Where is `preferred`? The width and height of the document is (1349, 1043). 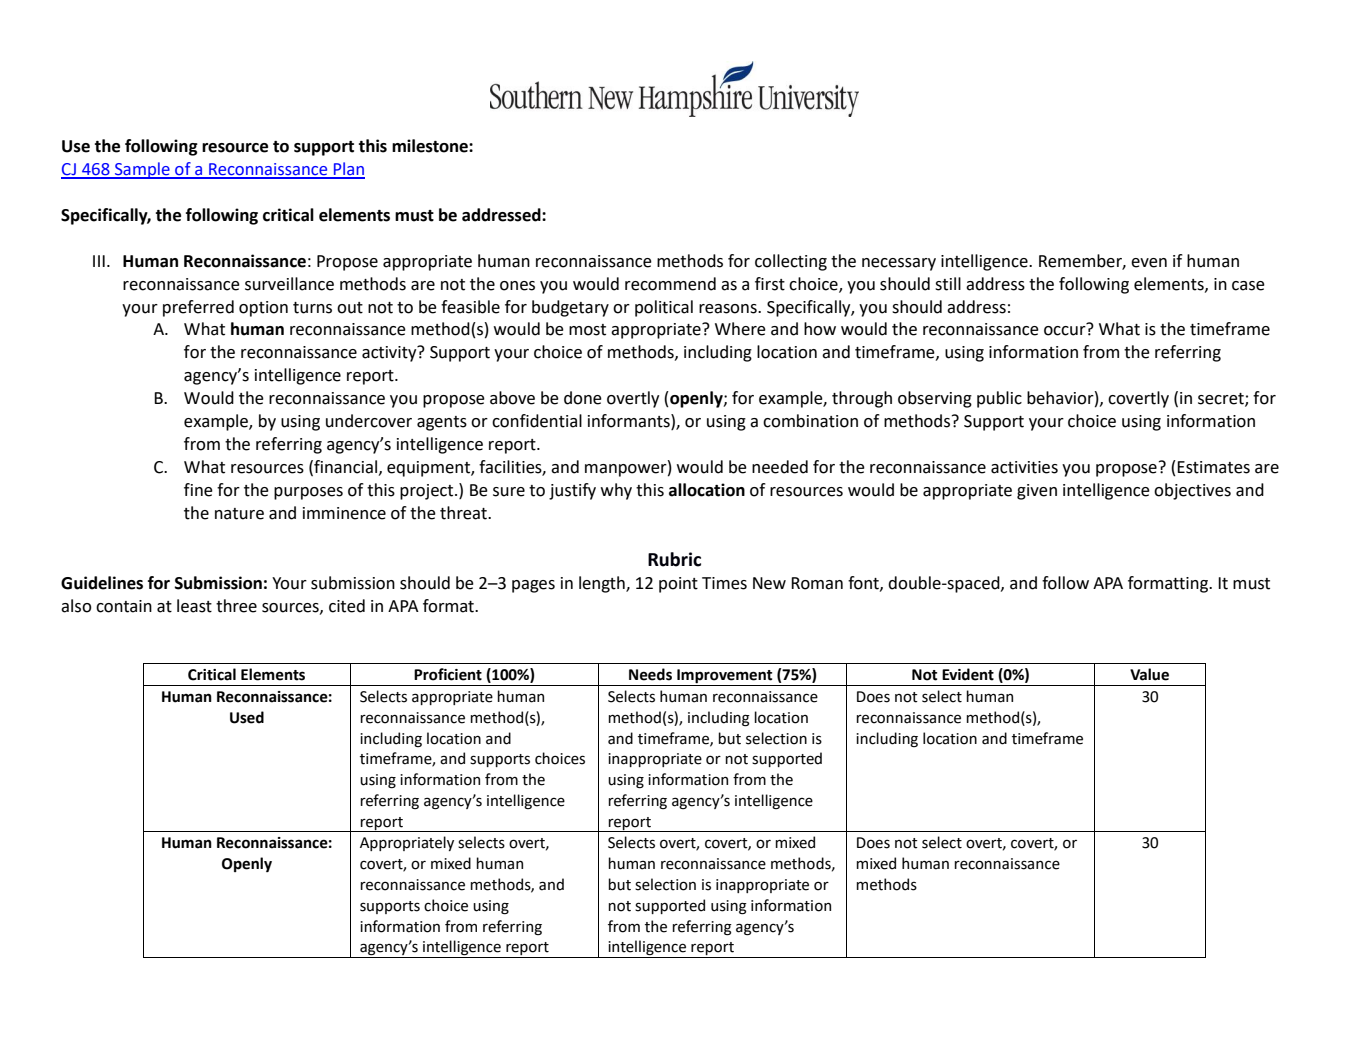
preferred is located at coordinates (198, 308).
